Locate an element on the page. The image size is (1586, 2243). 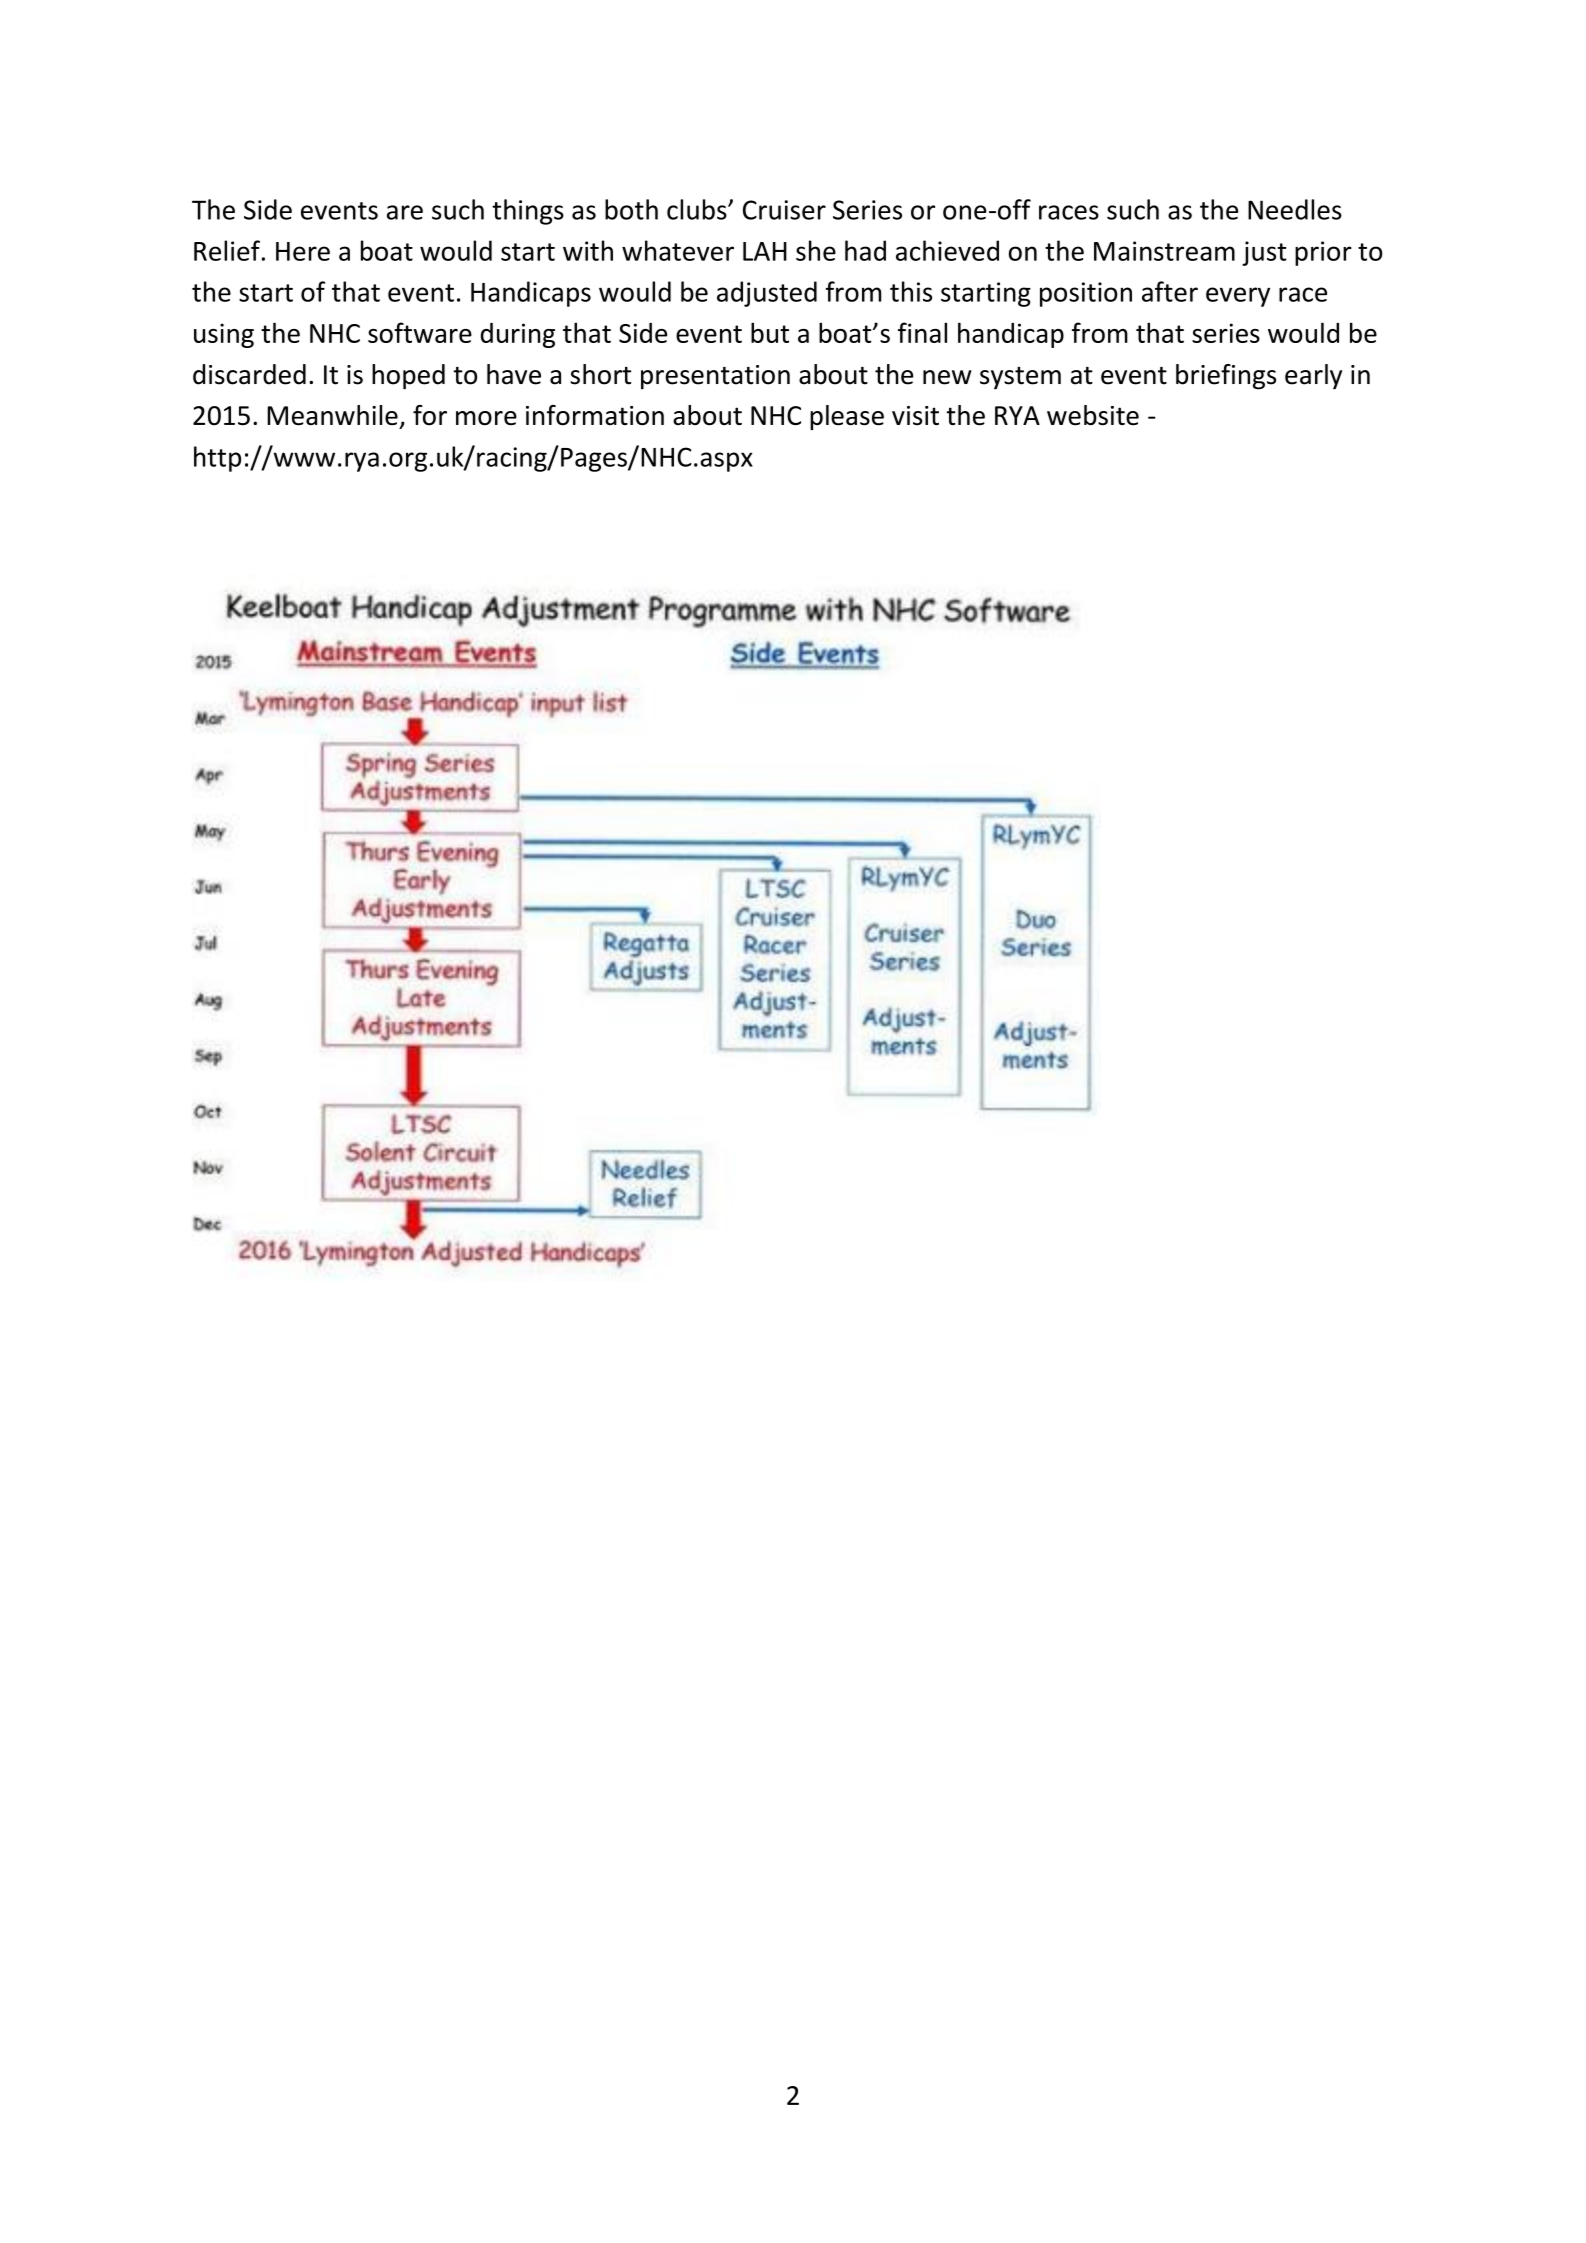
this is located at coordinates (911, 291).
